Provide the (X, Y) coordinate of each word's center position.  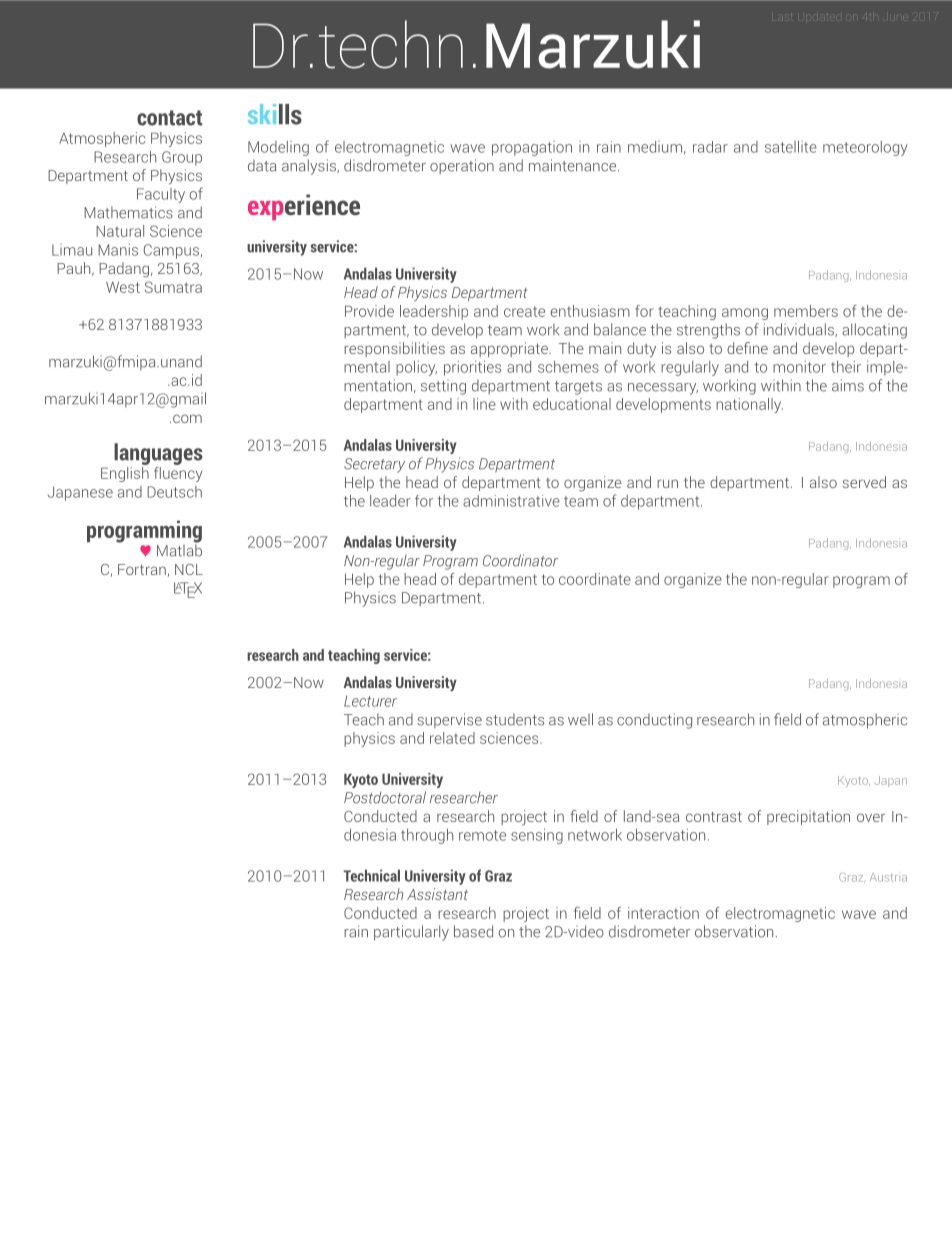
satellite (791, 146)
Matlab (179, 549)
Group (182, 158)
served (864, 482)
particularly (411, 933)
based (473, 931)
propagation (532, 148)
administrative (511, 501)
